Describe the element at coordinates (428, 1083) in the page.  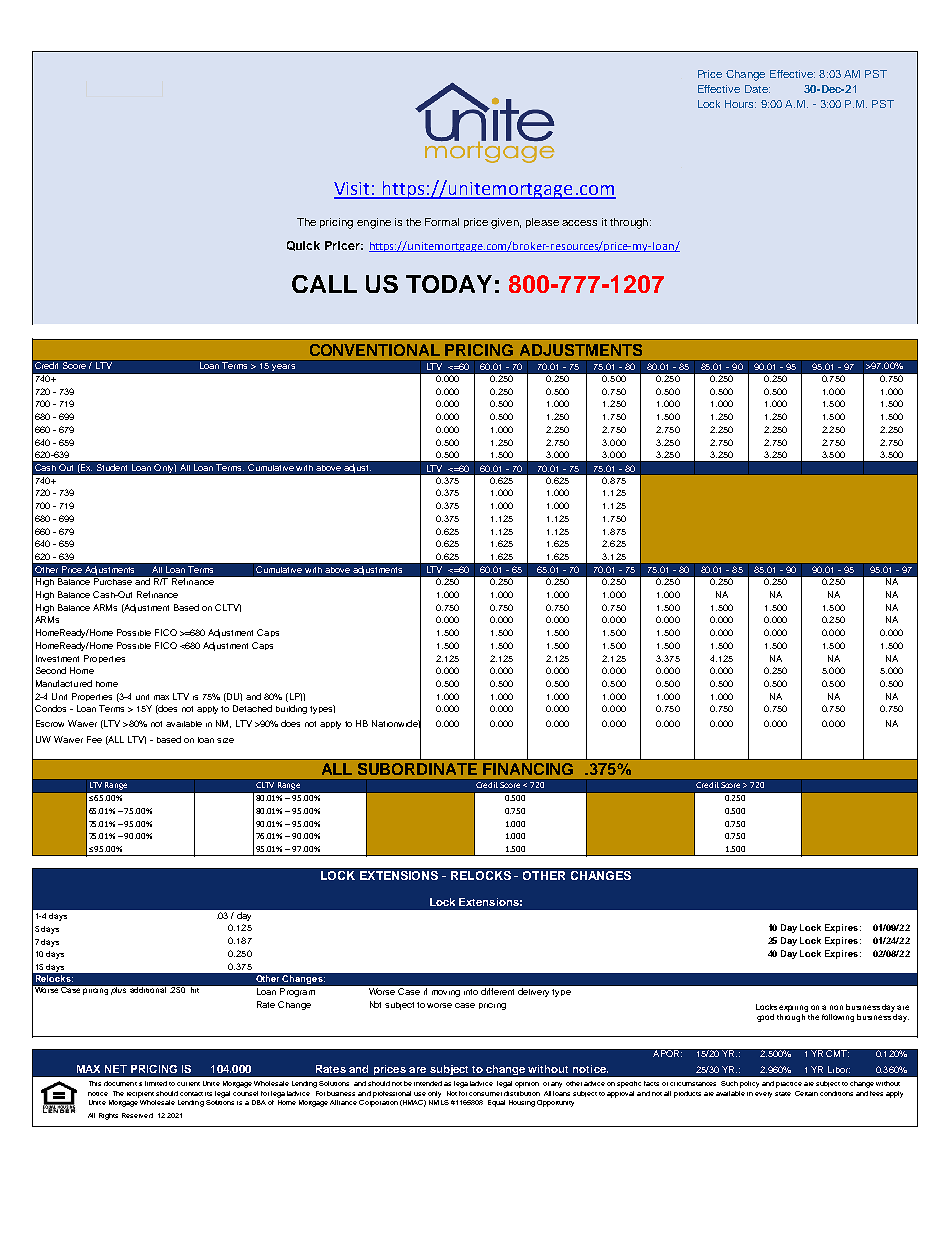
I see `intended` at that location.
